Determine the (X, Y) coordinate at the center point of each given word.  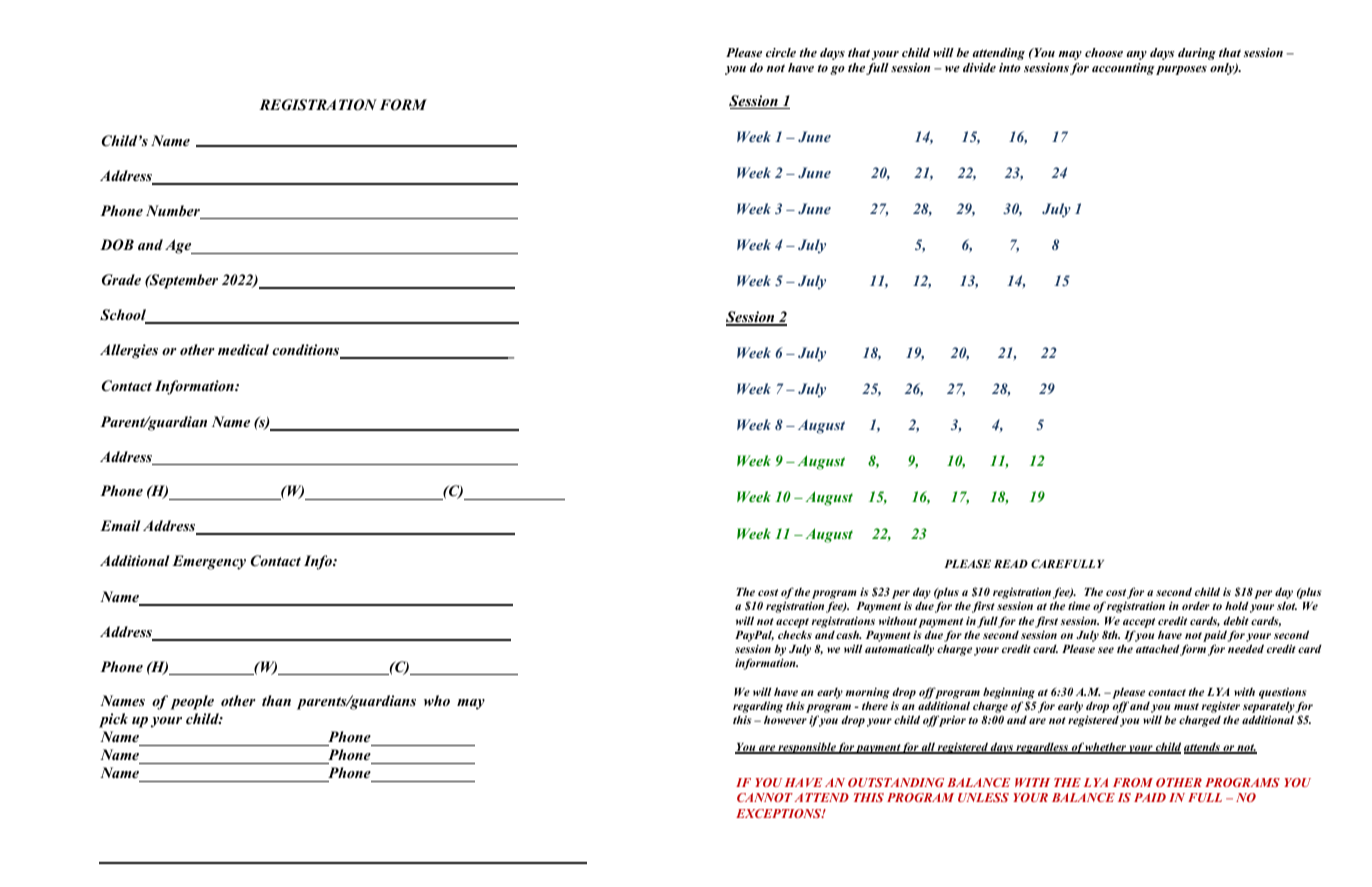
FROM (1133, 782)
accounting (1123, 69)
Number (174, 212)
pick (113, 720)
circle (781, 52)
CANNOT (765, 797)
